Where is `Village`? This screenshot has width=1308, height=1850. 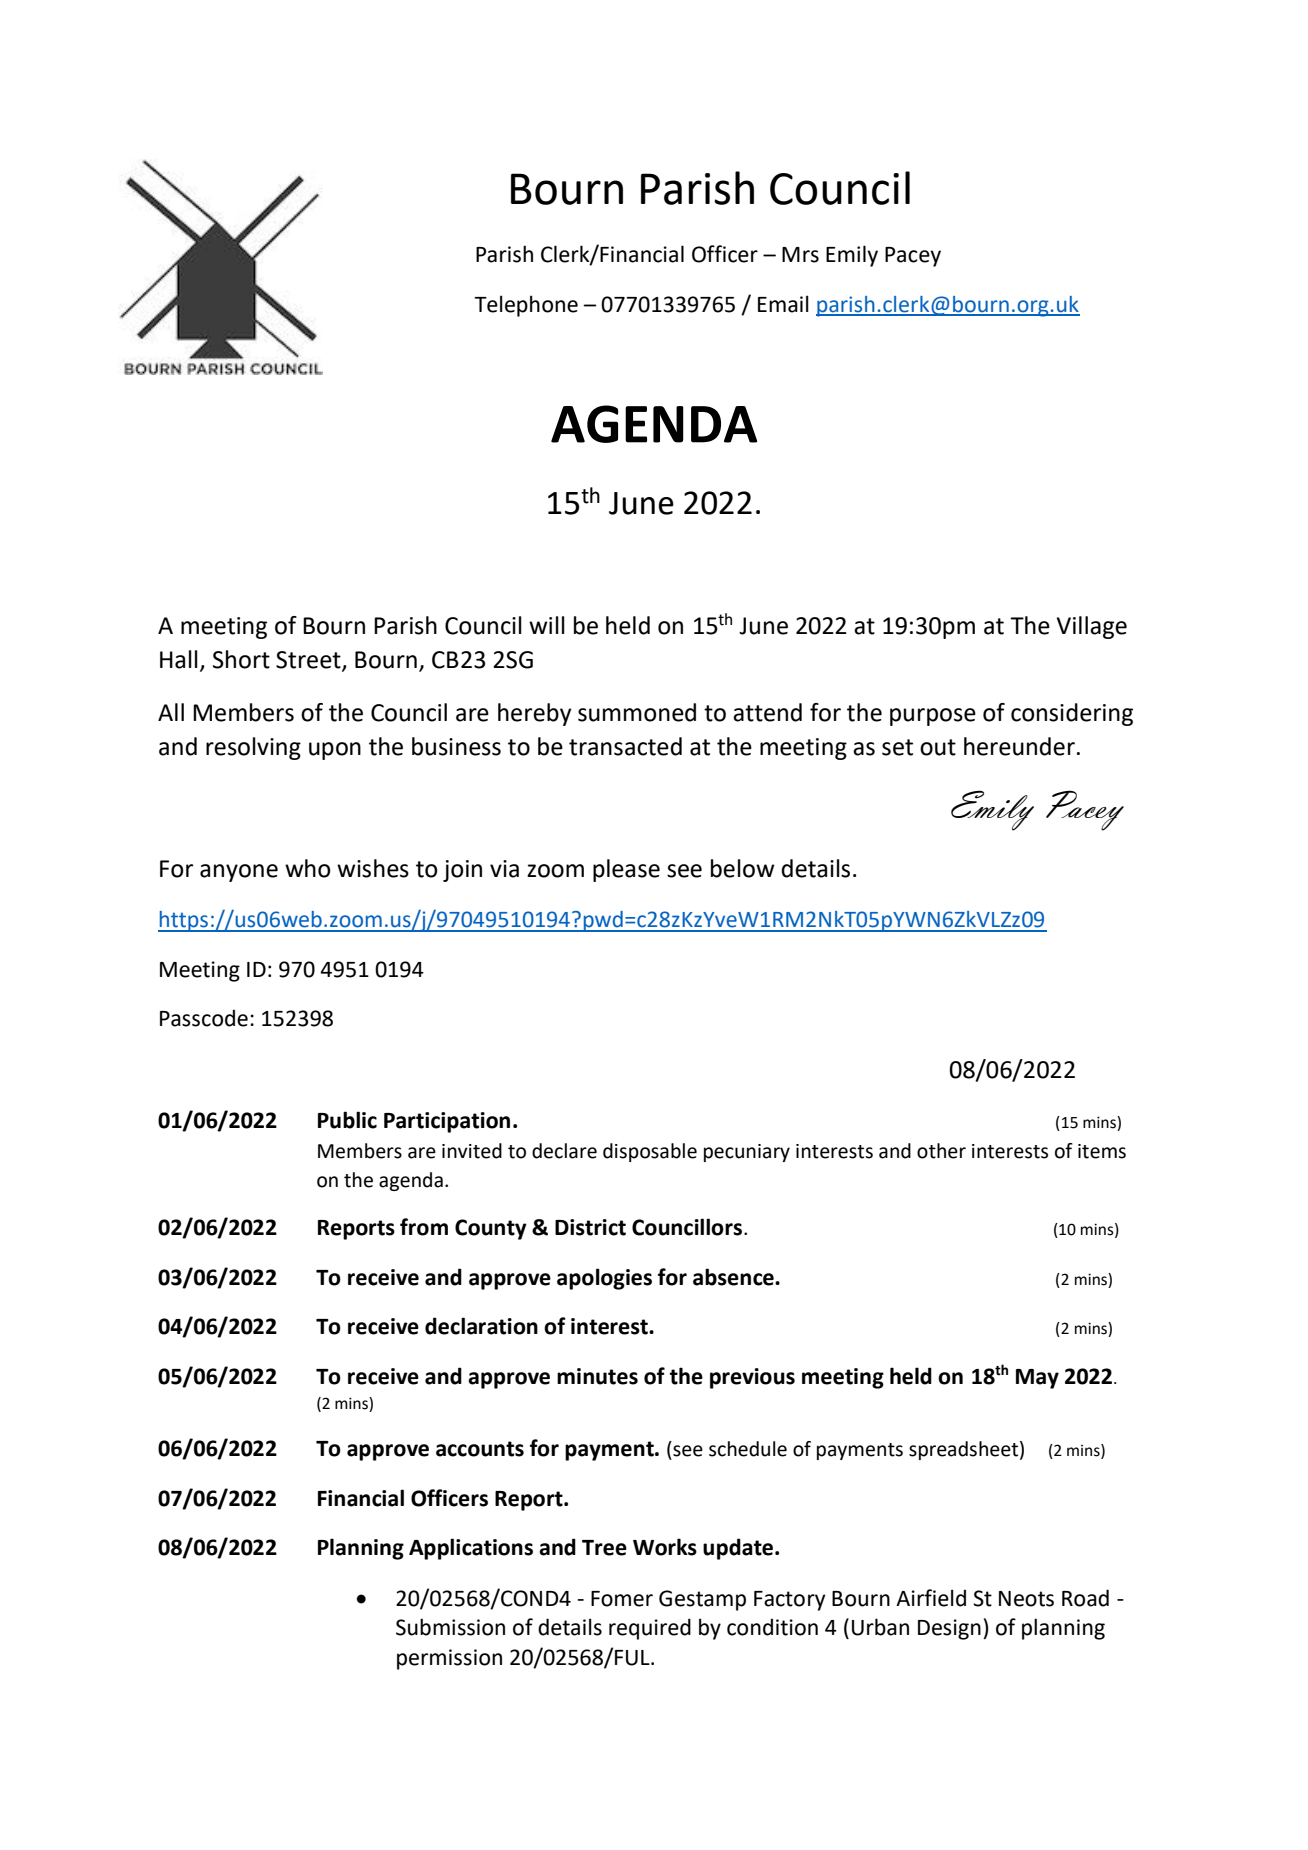 Village is located at coordinates (1091, 627).
